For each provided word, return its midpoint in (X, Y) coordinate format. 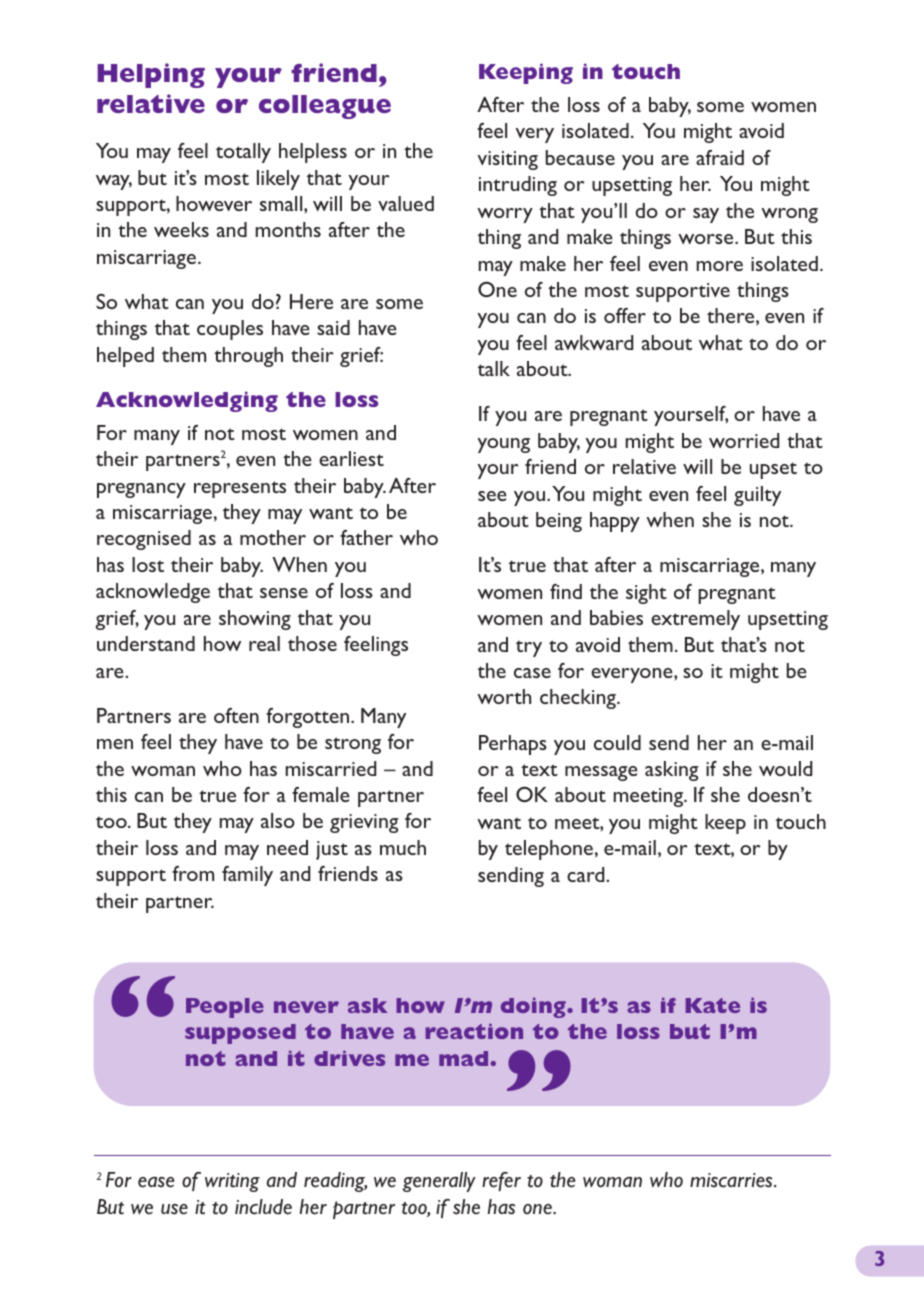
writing (232, 1182)
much (403, 847)
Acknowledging (187, 401)
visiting (508, 160)
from (193, 873)
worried (744, 440)
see (492, 496)
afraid (720, 157)
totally (243, 153)
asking (672, 771)
